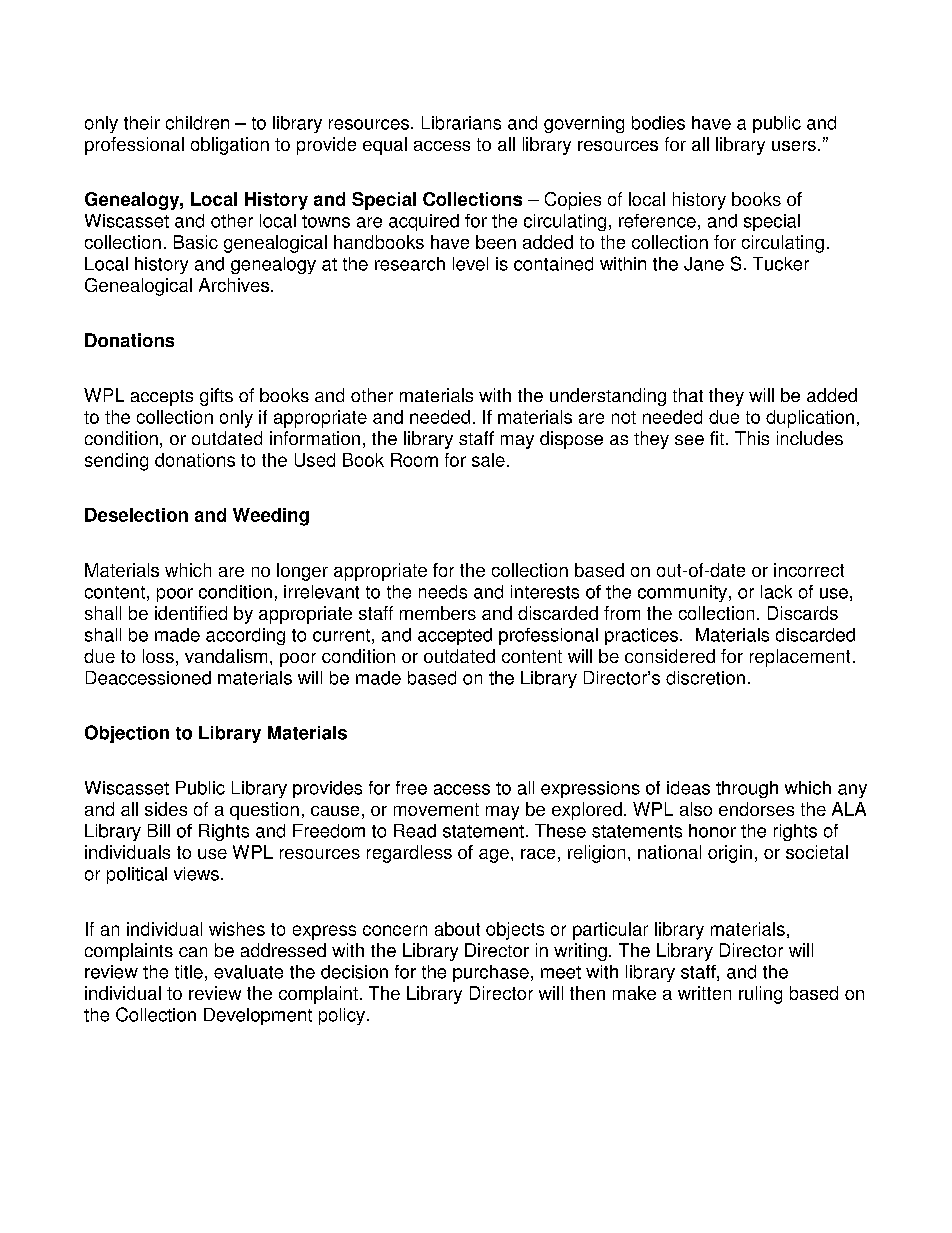  What do you see at coordinates (230, 146) in the screenshot?
I see `obligation` at bounding box center [230, 146].
